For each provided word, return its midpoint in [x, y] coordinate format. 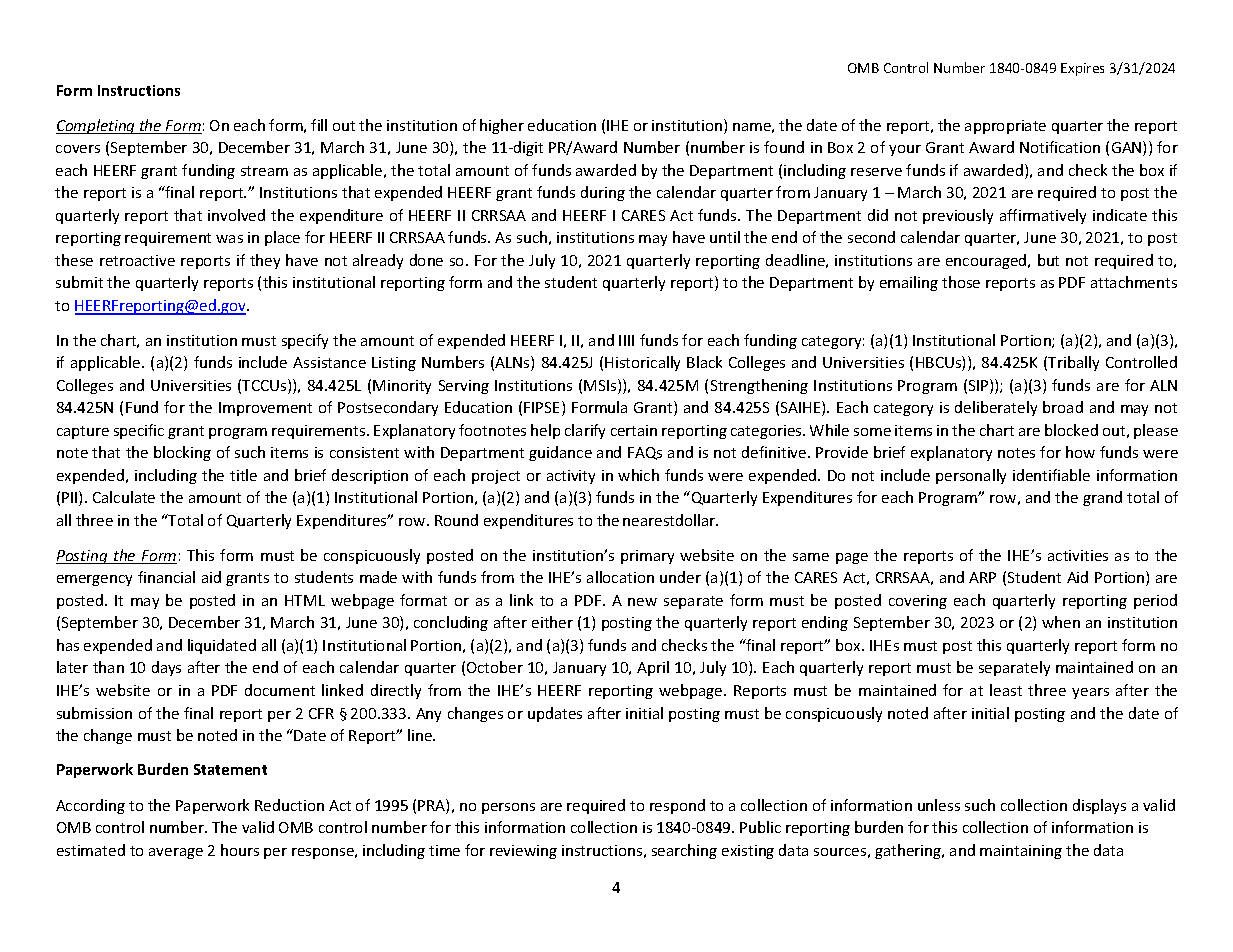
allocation [620, 577]
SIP [980, 386]
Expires [1082, 69]
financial [166, 577]
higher [502, 126]
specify [305, 341]
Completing [97, 126]
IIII [626, 340]
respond [677, 806]
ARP [982, 577]
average [176, 853]
